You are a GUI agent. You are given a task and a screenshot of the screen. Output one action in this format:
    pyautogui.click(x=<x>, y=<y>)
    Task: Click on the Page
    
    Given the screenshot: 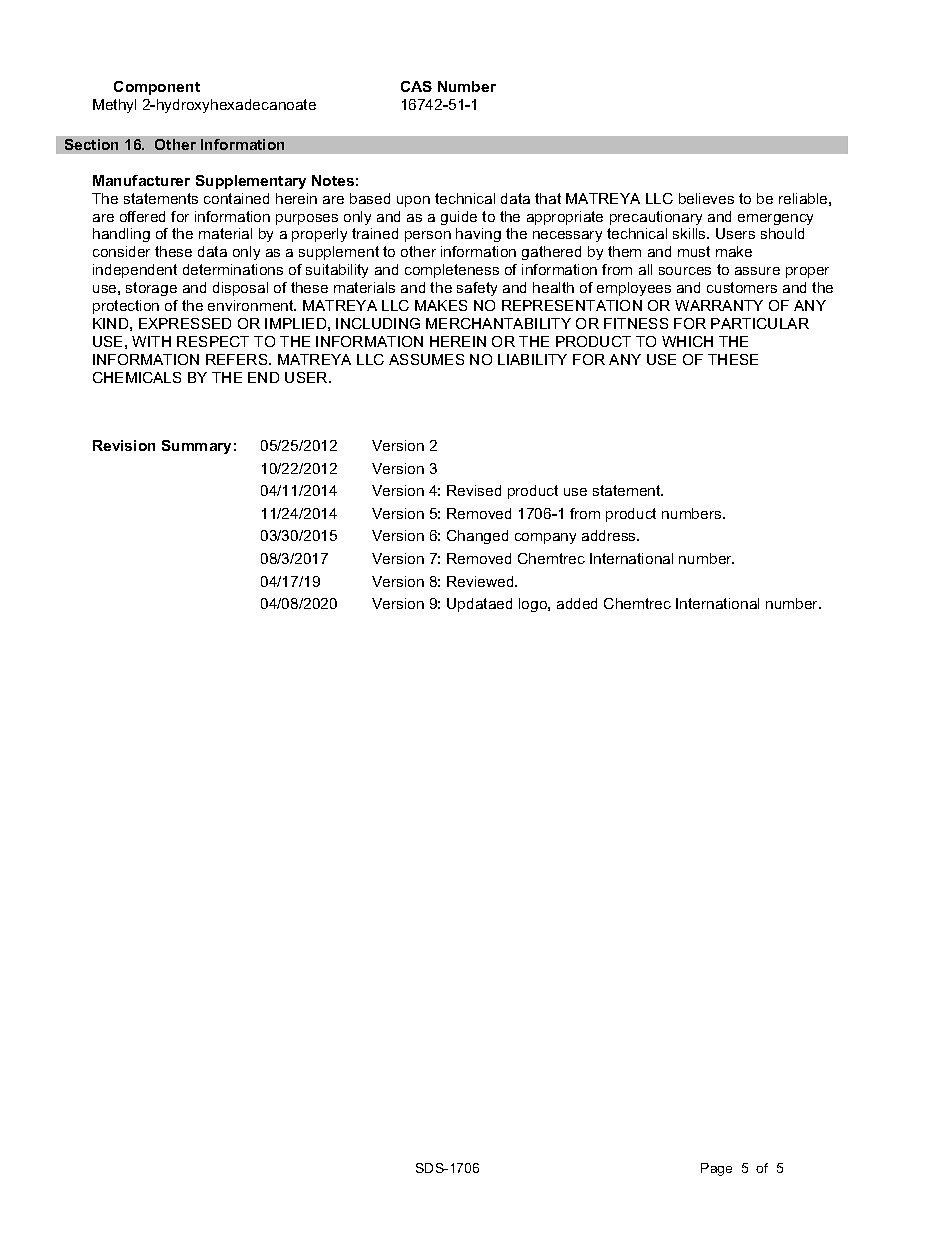 What is the action you would take?
    pyautogui.click(x=716, y=1169)
